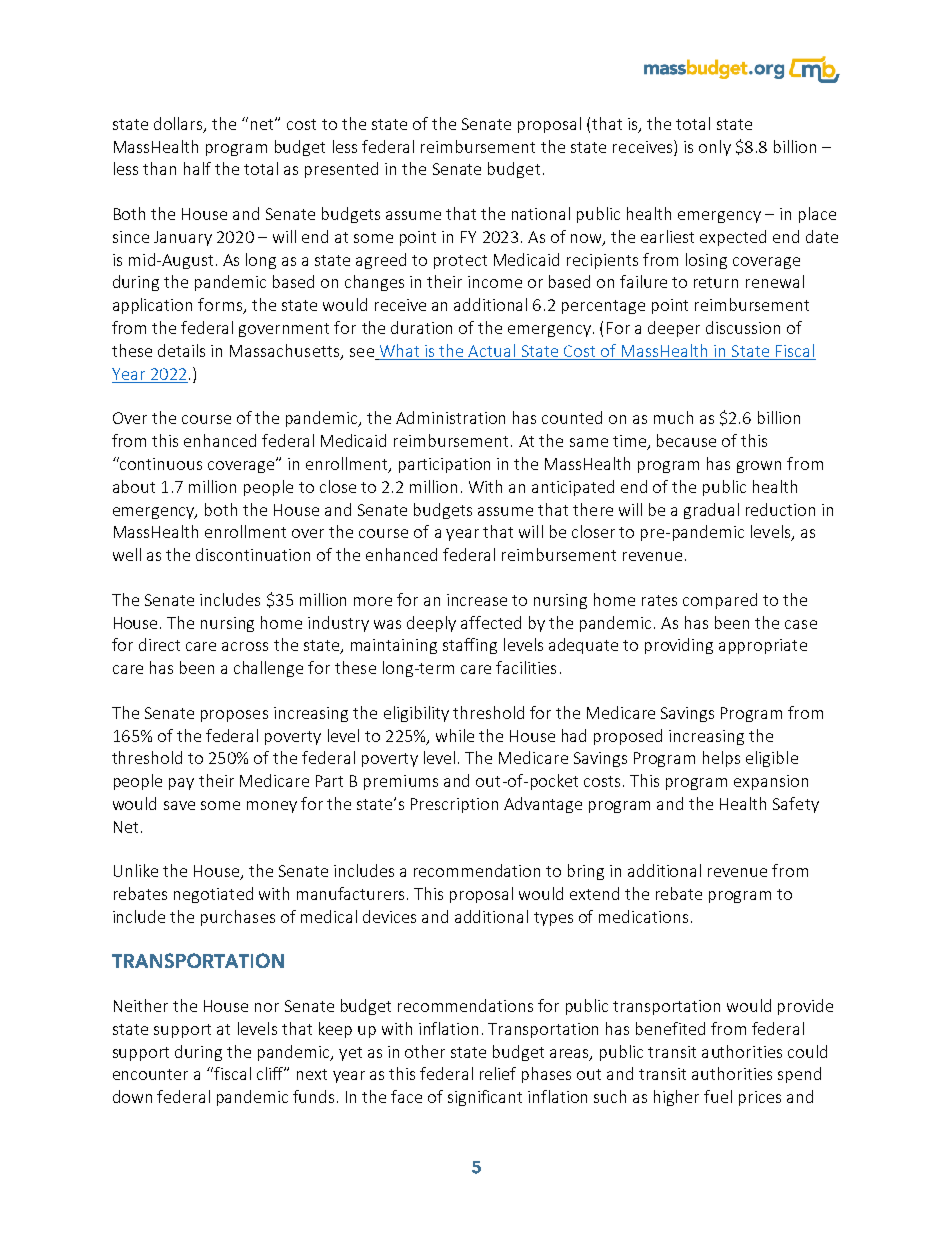 The height and width of the screenshot is (1233, 952). Describe the element at coordinates (234, 716) in the screenshot. I see `proposes` at that location.
